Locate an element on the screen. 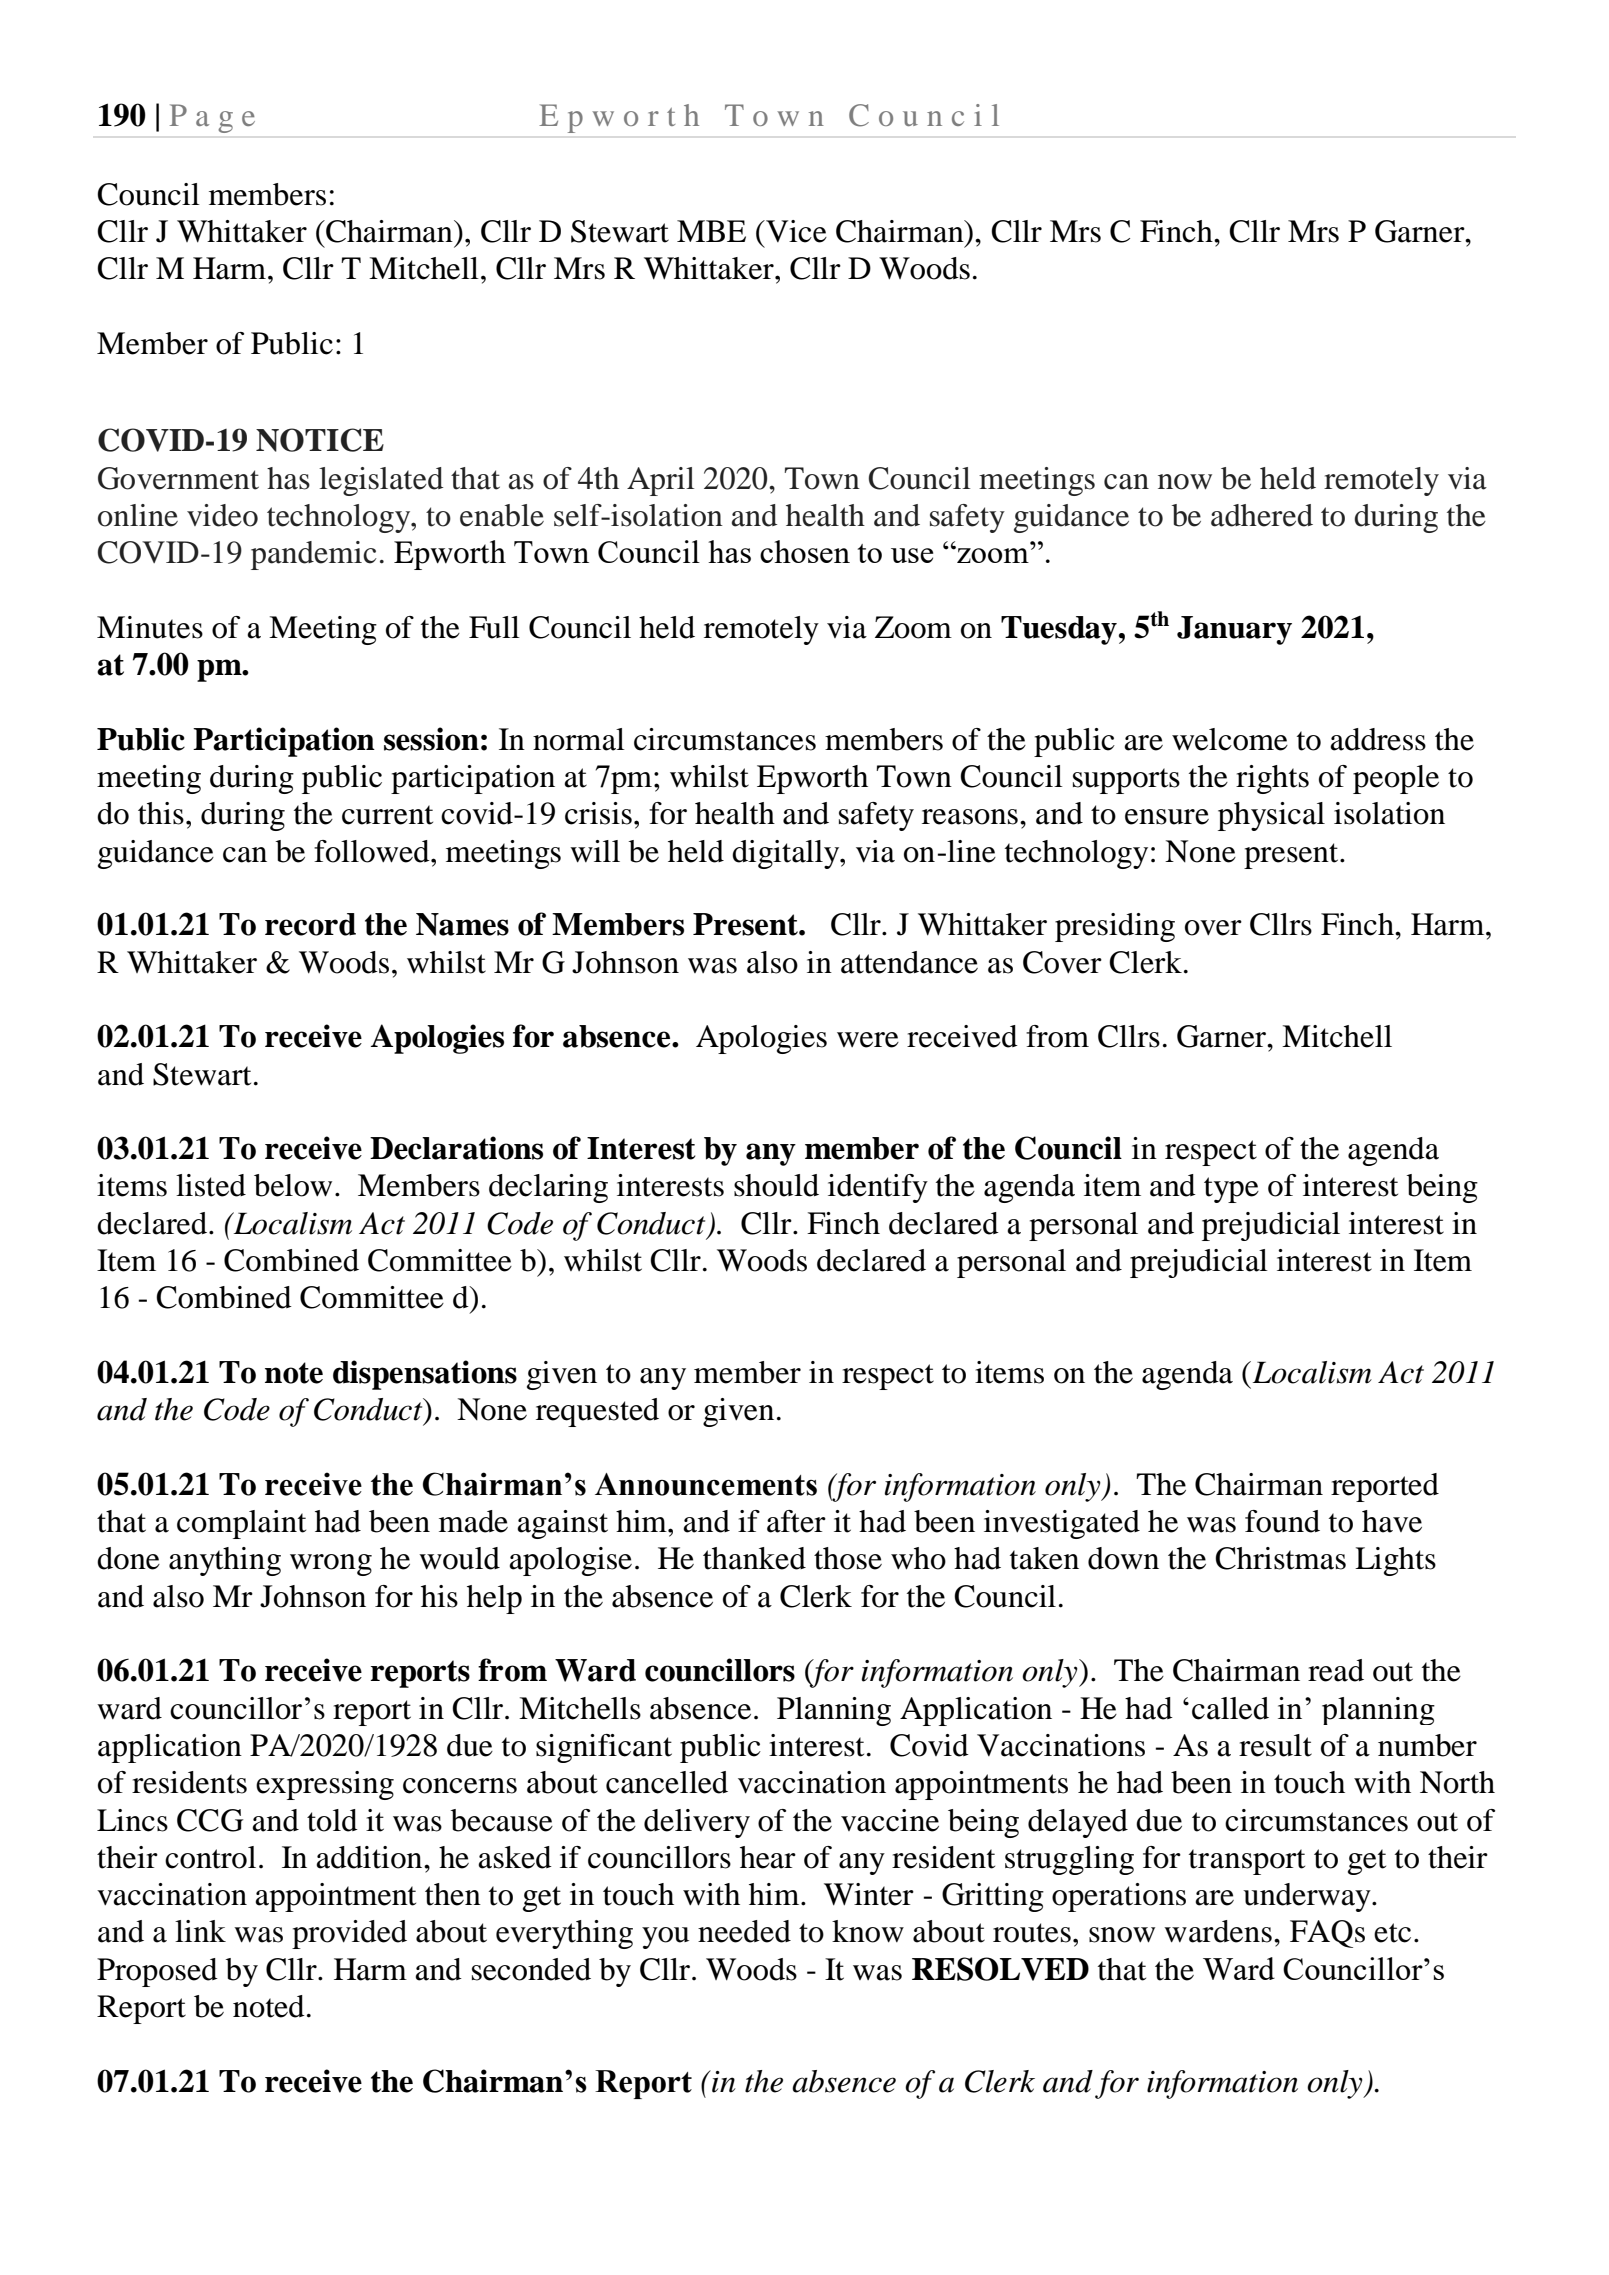 Image resolution: width=1609 pixels, height=2275 pixels. underway is located at coordinates (1308, 1897).
